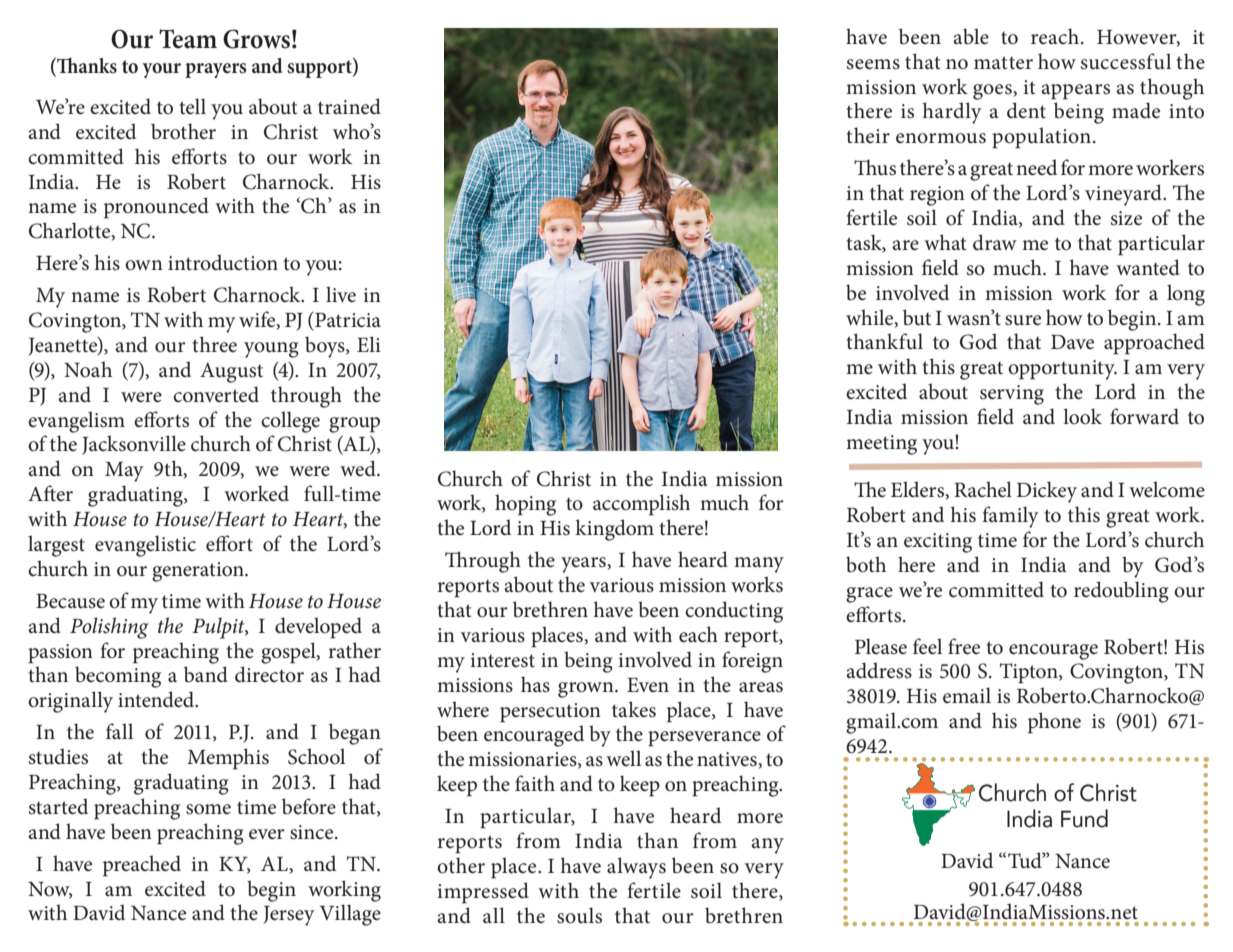  Describe the element at coordinates (1003, 63) in the screenshot. I see `matter` at that location.
